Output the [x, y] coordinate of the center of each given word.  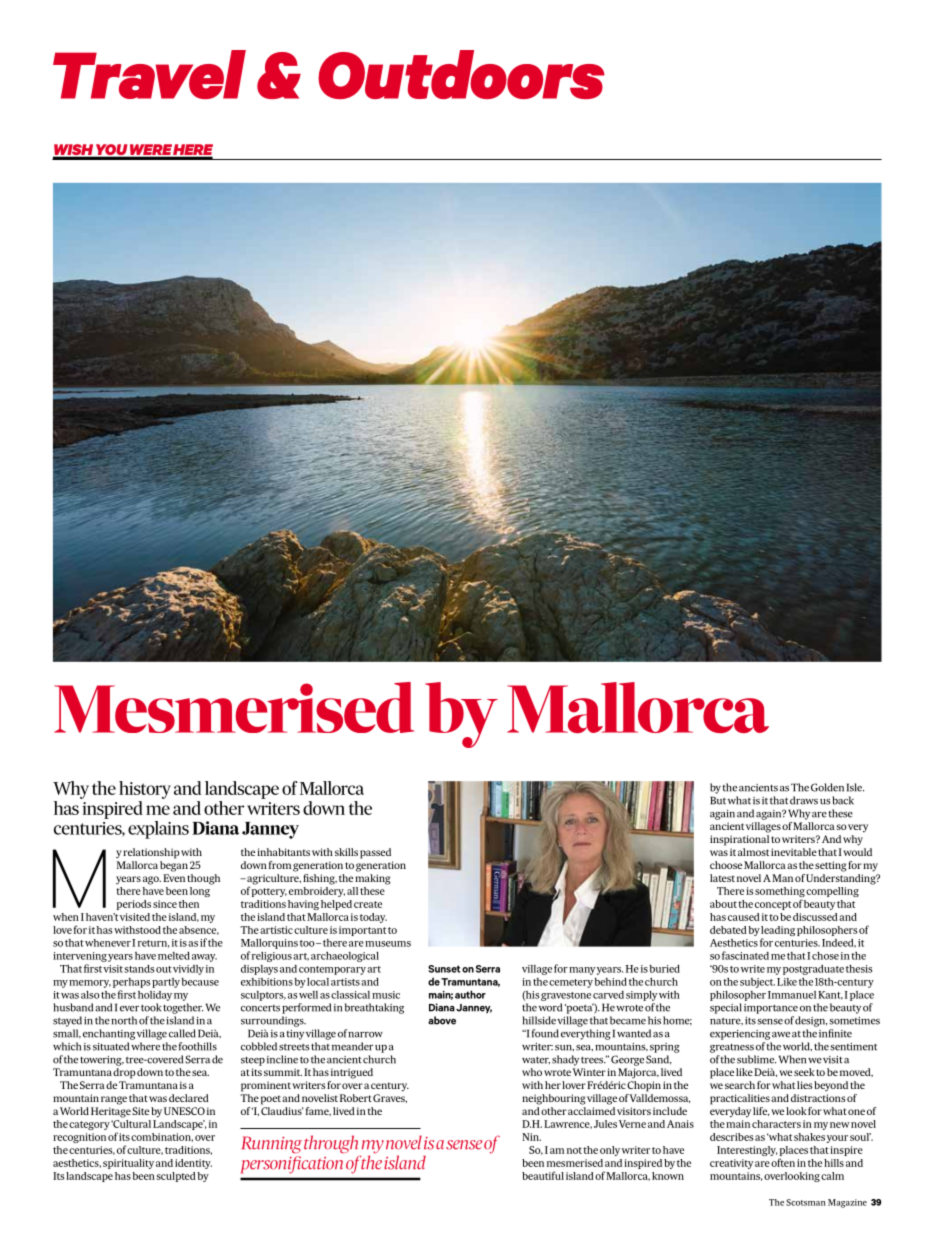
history [145, 790]
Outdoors [461, 74]
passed [375, 853]
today [373, 918]
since [165, 904]
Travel [149, 74]
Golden [827, 787]
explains [158, 830]
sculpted [176, 1177]
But [718, 800]
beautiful [543, 1175]
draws [804, 800]
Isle [855, 787]
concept [773, 905]
